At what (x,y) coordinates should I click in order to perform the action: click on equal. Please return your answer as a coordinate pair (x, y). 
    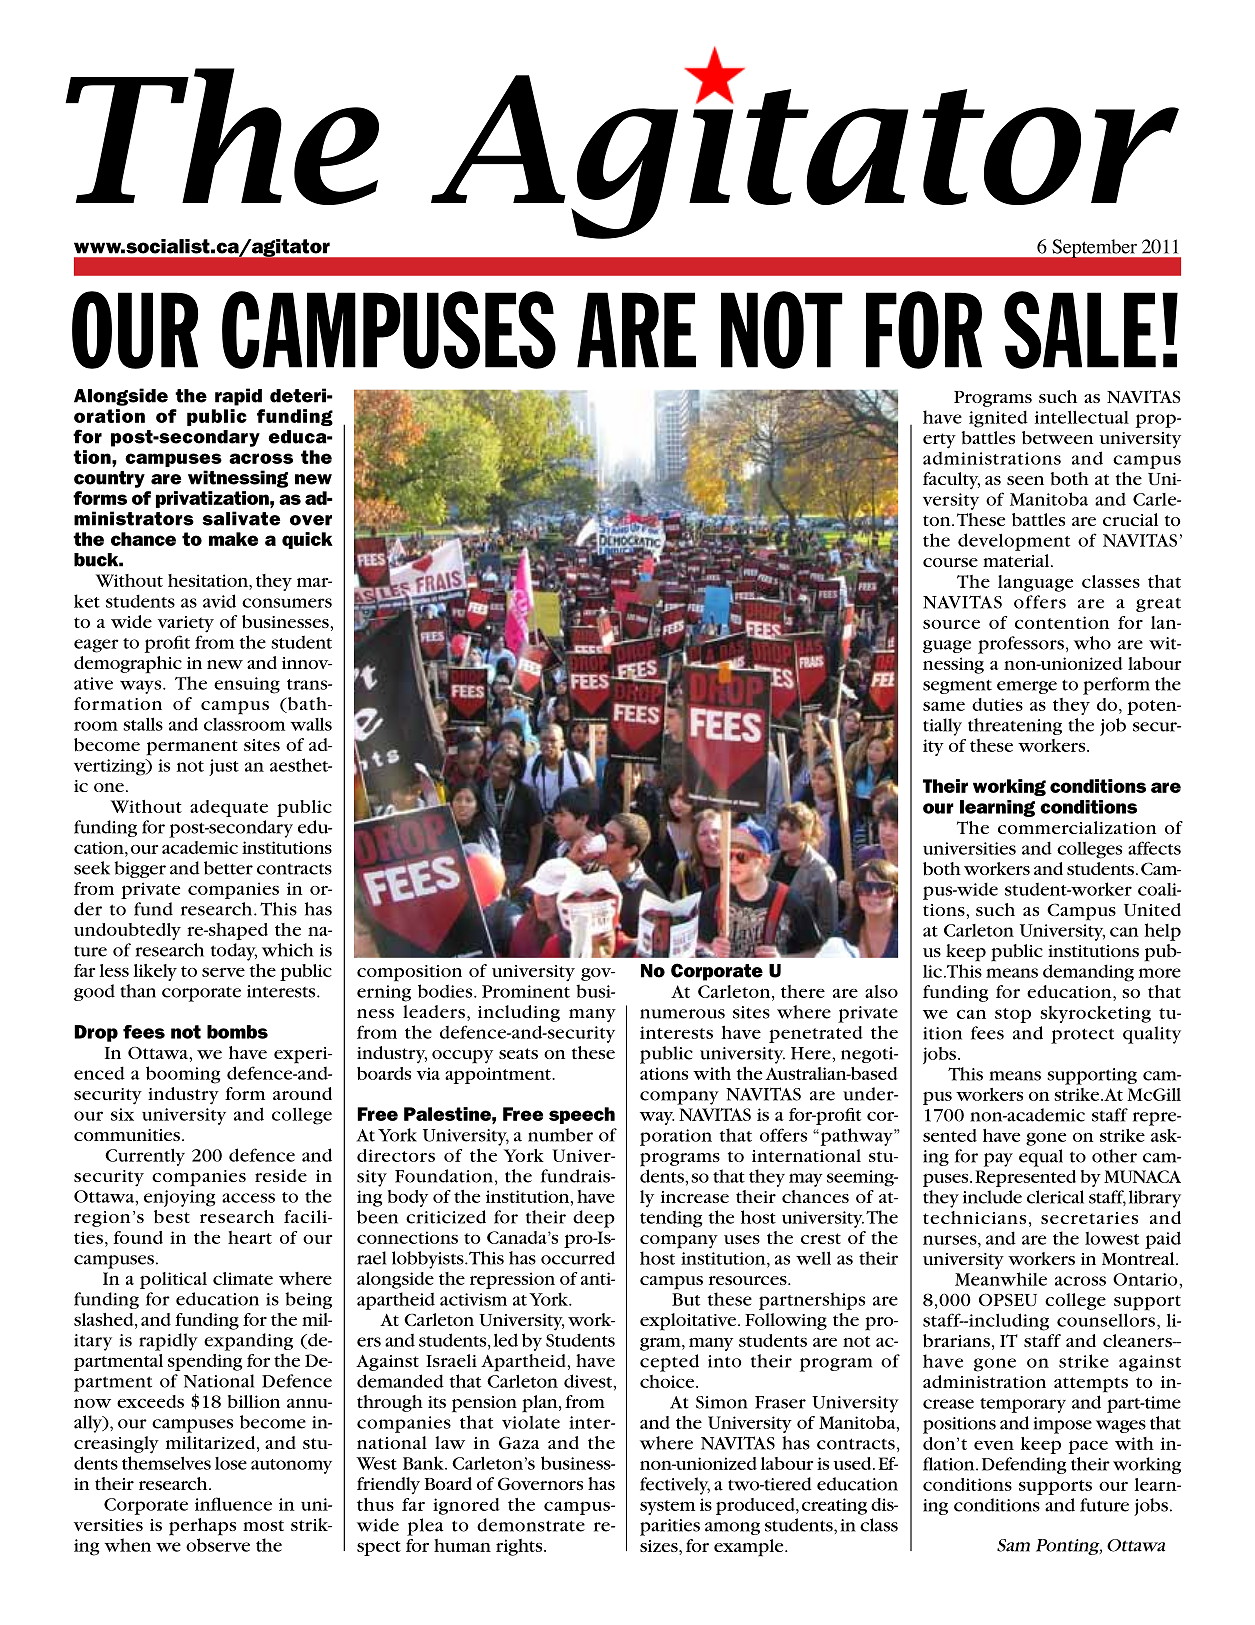
    Looking at the image, I should click on (1041, 1158).
